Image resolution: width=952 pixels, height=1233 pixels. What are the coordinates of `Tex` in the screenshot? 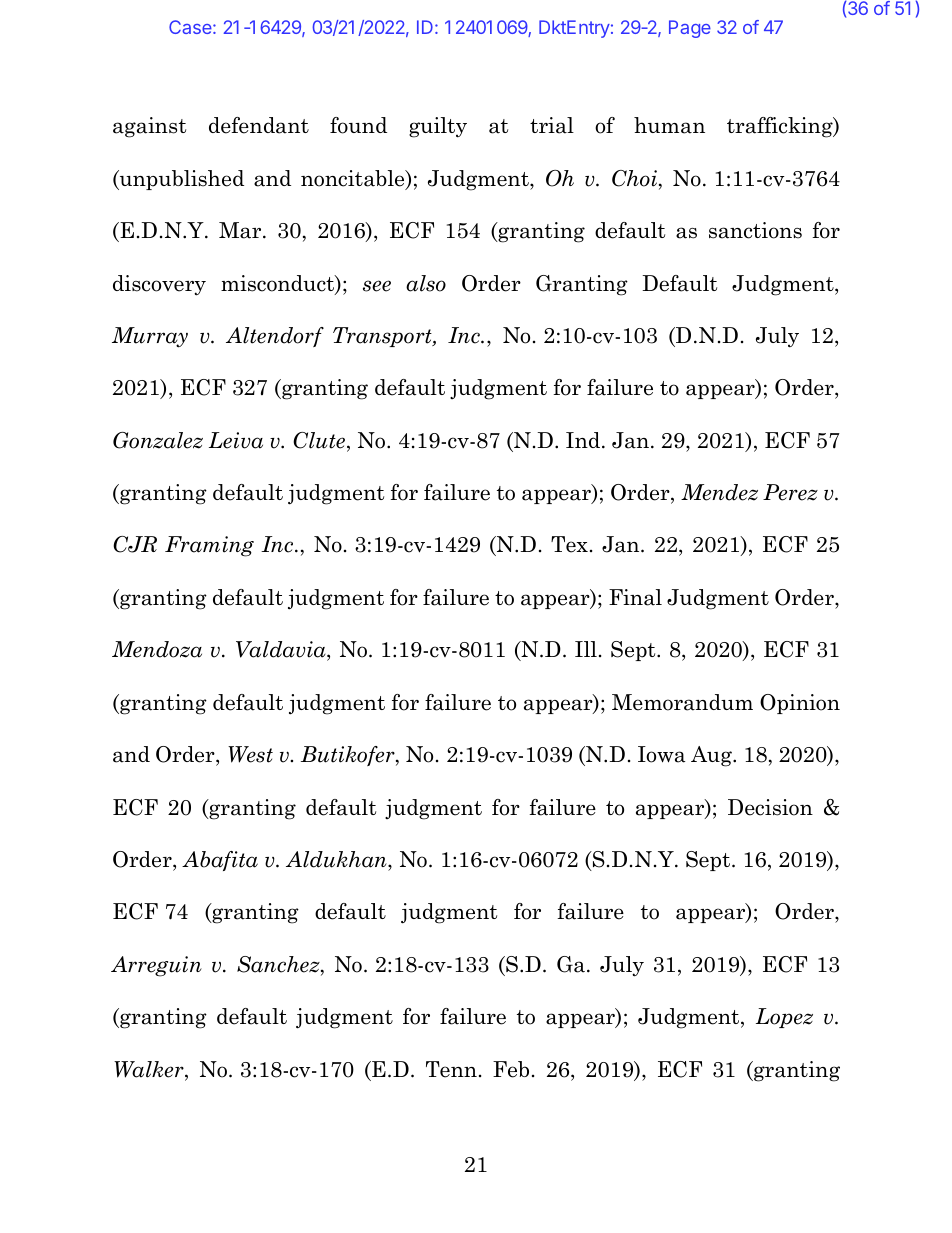 It's located at (569, 544).
